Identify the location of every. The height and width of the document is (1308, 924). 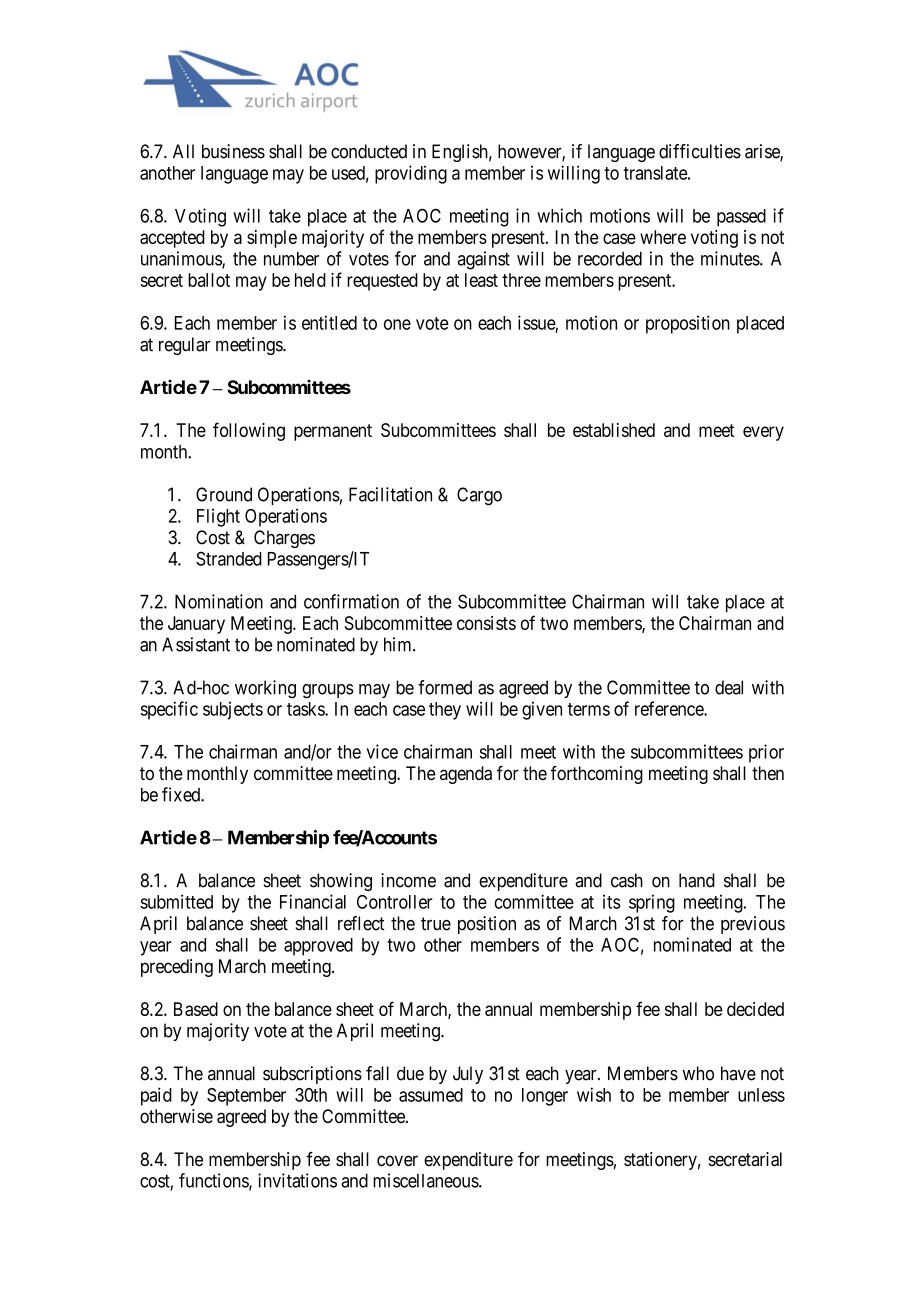
(763, 433).
